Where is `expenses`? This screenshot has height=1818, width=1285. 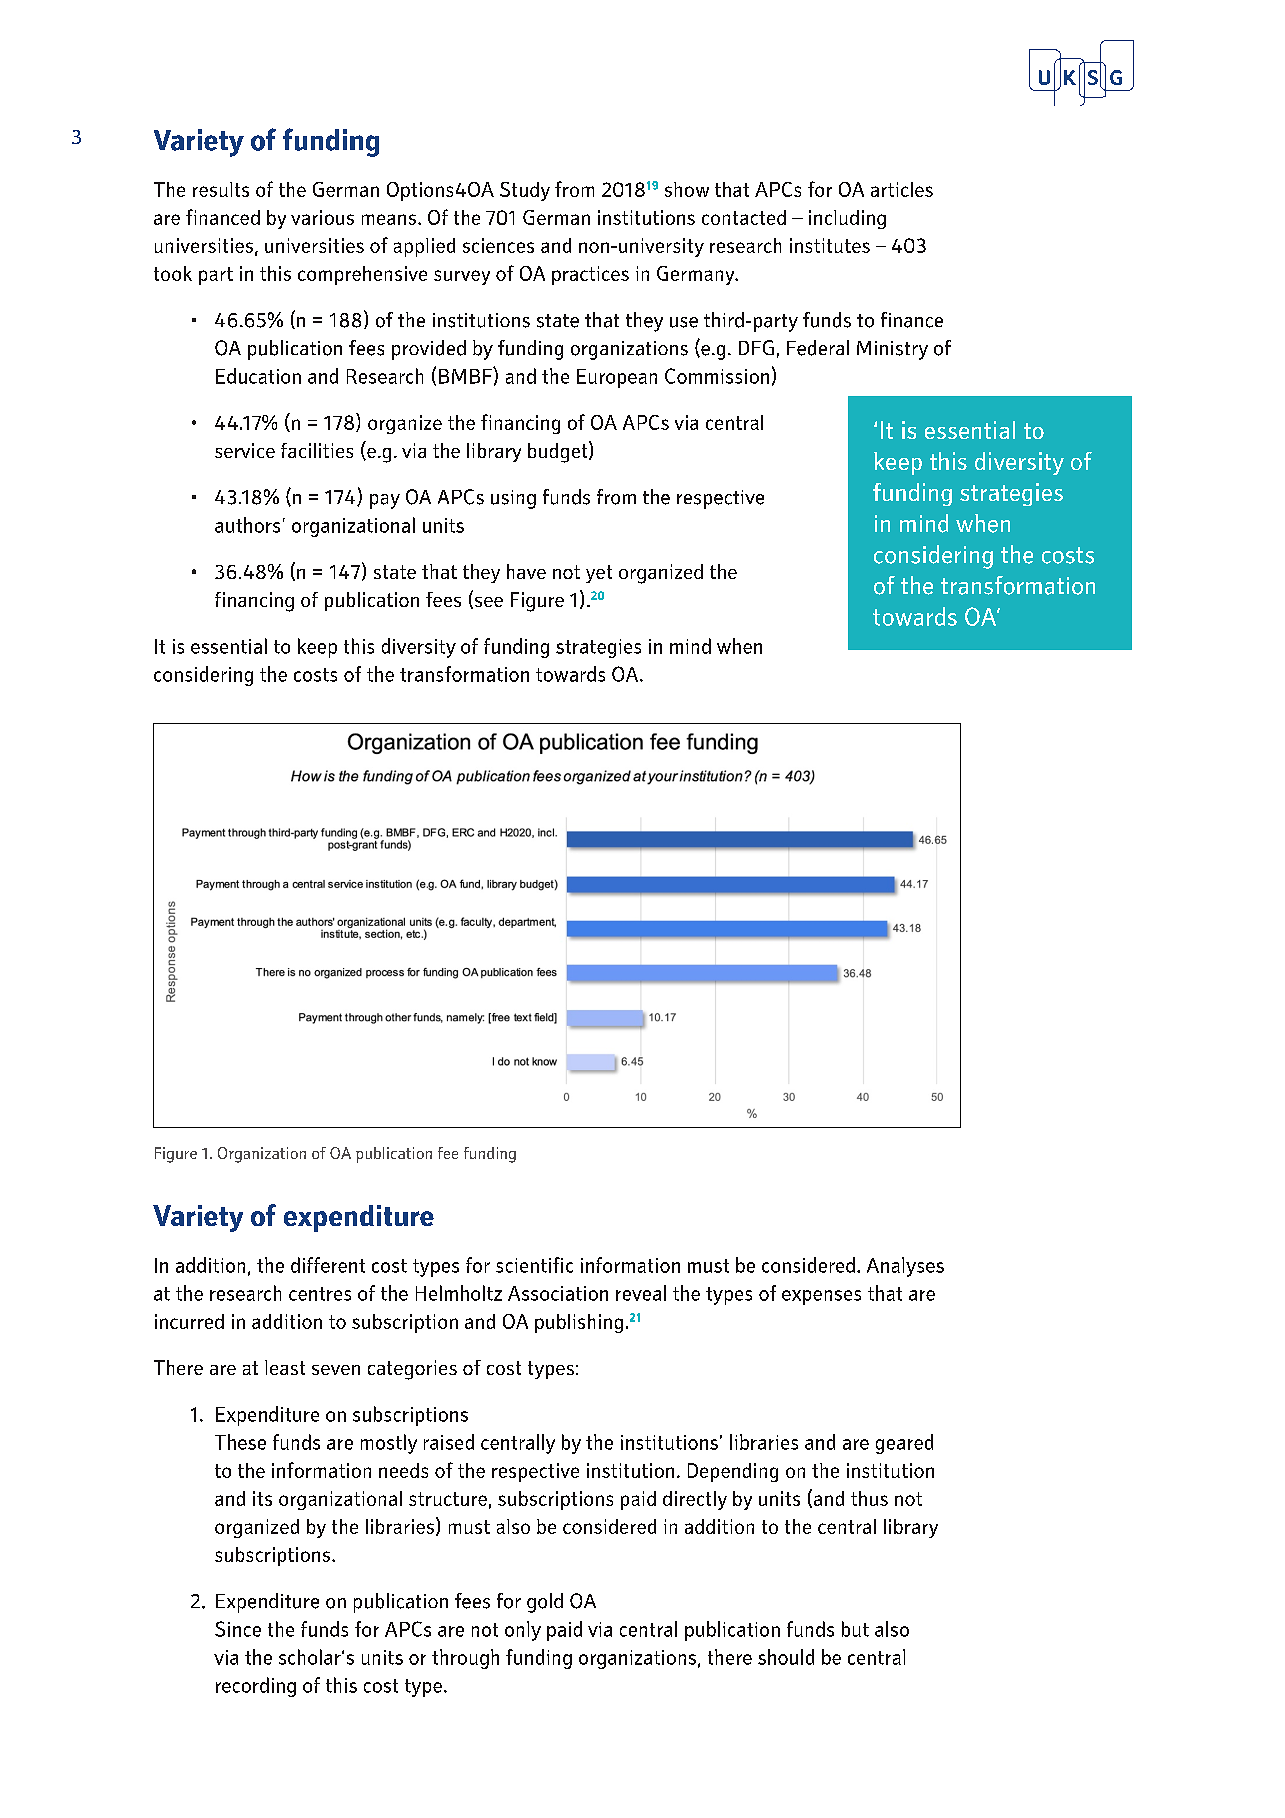
expenses is located at coordinates (821, 1297).
